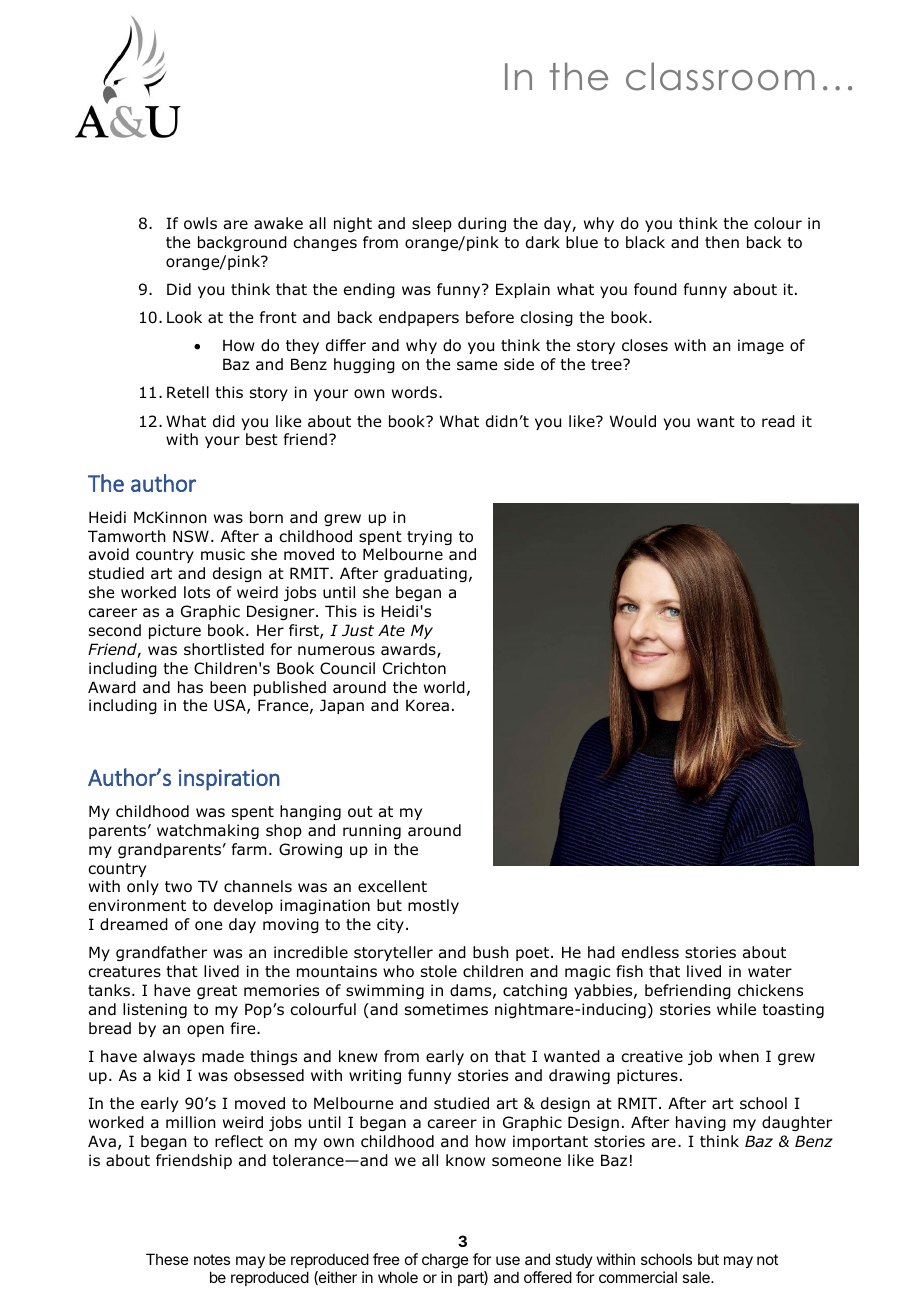 The width and height of the screenshot is (924, 1308). What do you see at coordinates (200, 223) in the screenshot?
I see `owls` at bounding box center [200, 223].
